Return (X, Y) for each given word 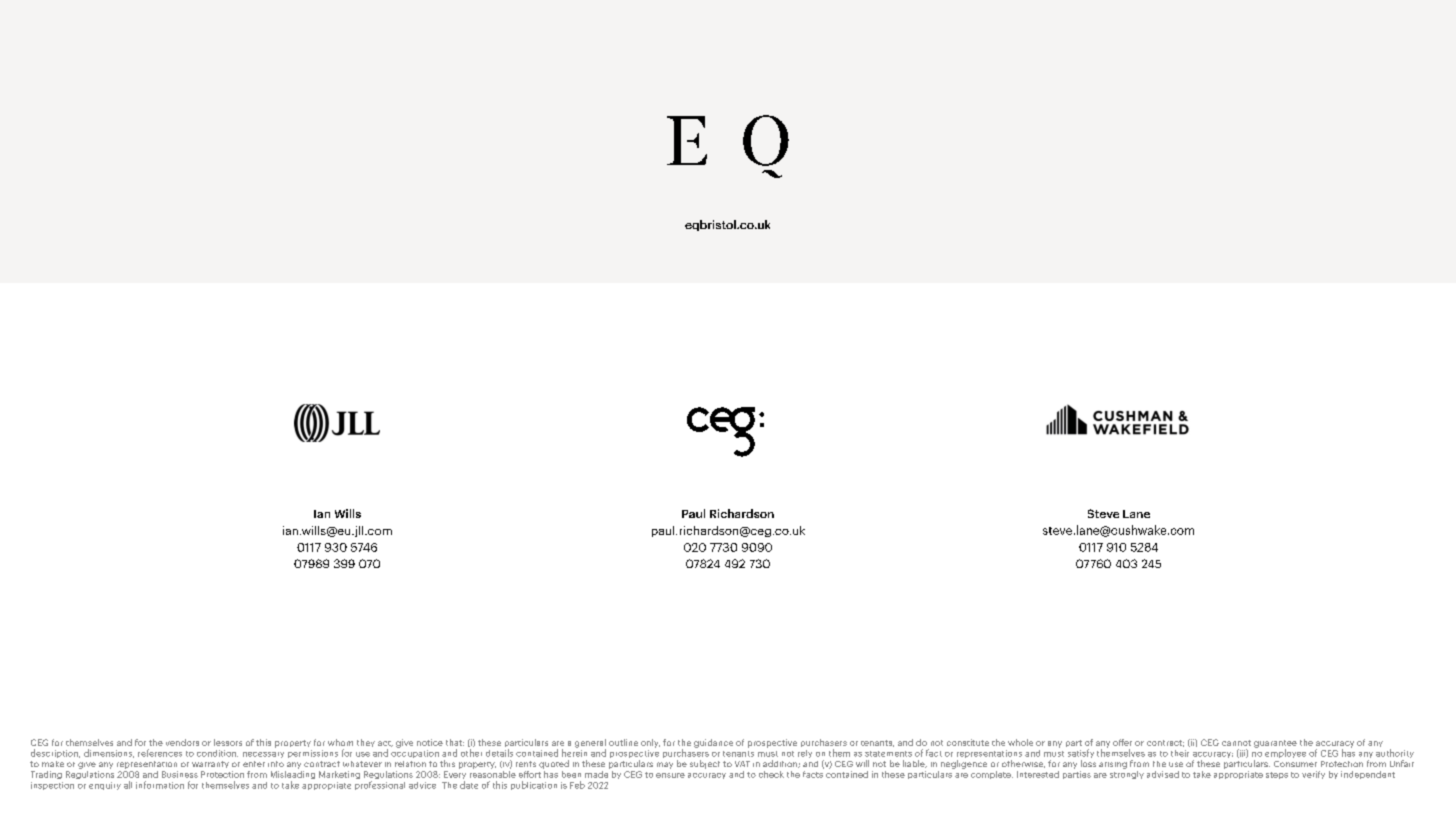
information (160, 785)
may (665, 765)
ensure (670, 775)
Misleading (293, 775)
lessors (228, 742)
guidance (713, 743)
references (160, 753)
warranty (210, 764)
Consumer (1295, 764)
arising (1113, 765)
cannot (1236, 743)
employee (1285, 753)
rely (805, 754)
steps (1277, 775)
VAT (742, 764)
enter (254, 764)
